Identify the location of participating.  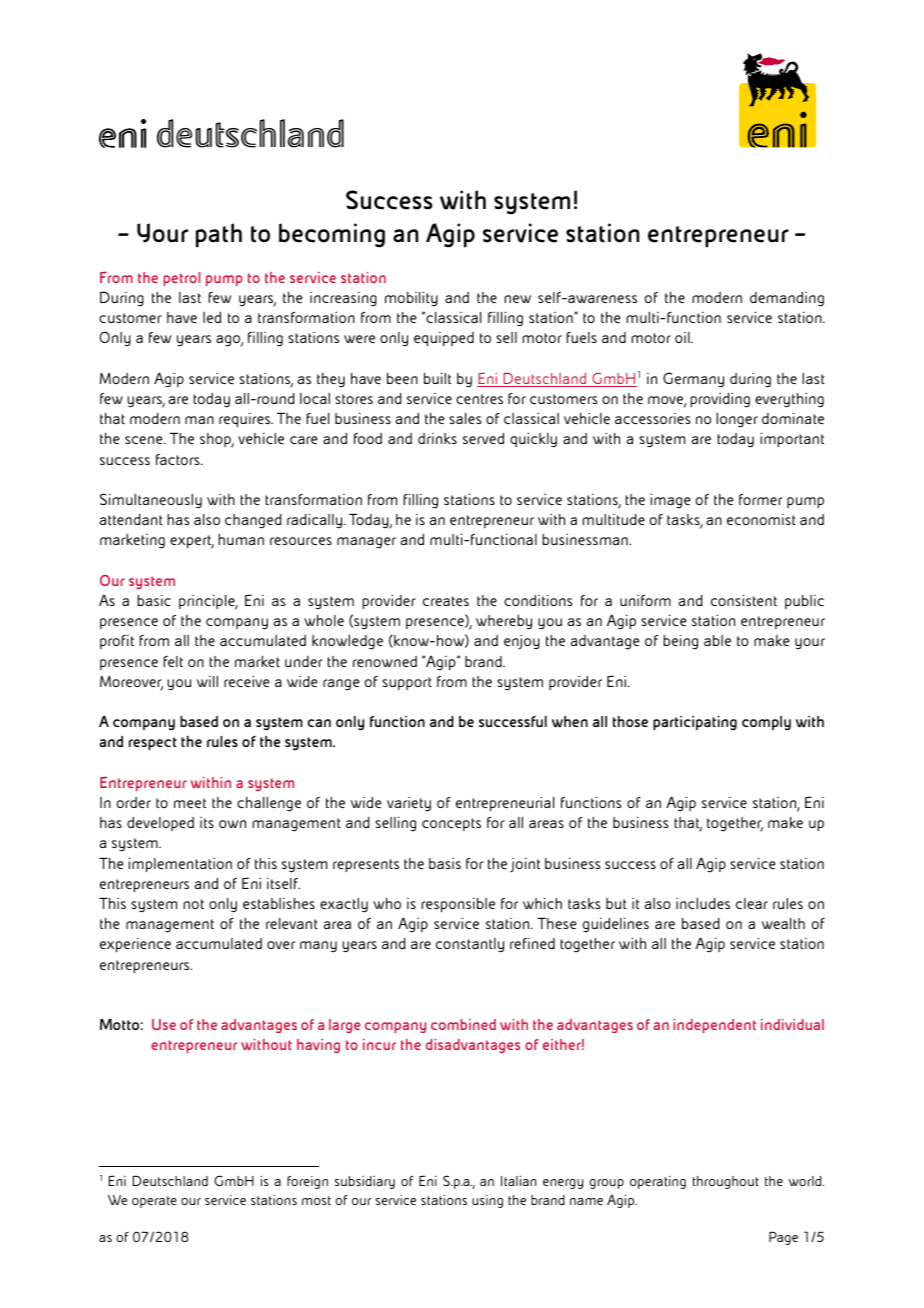
(695, 723).
